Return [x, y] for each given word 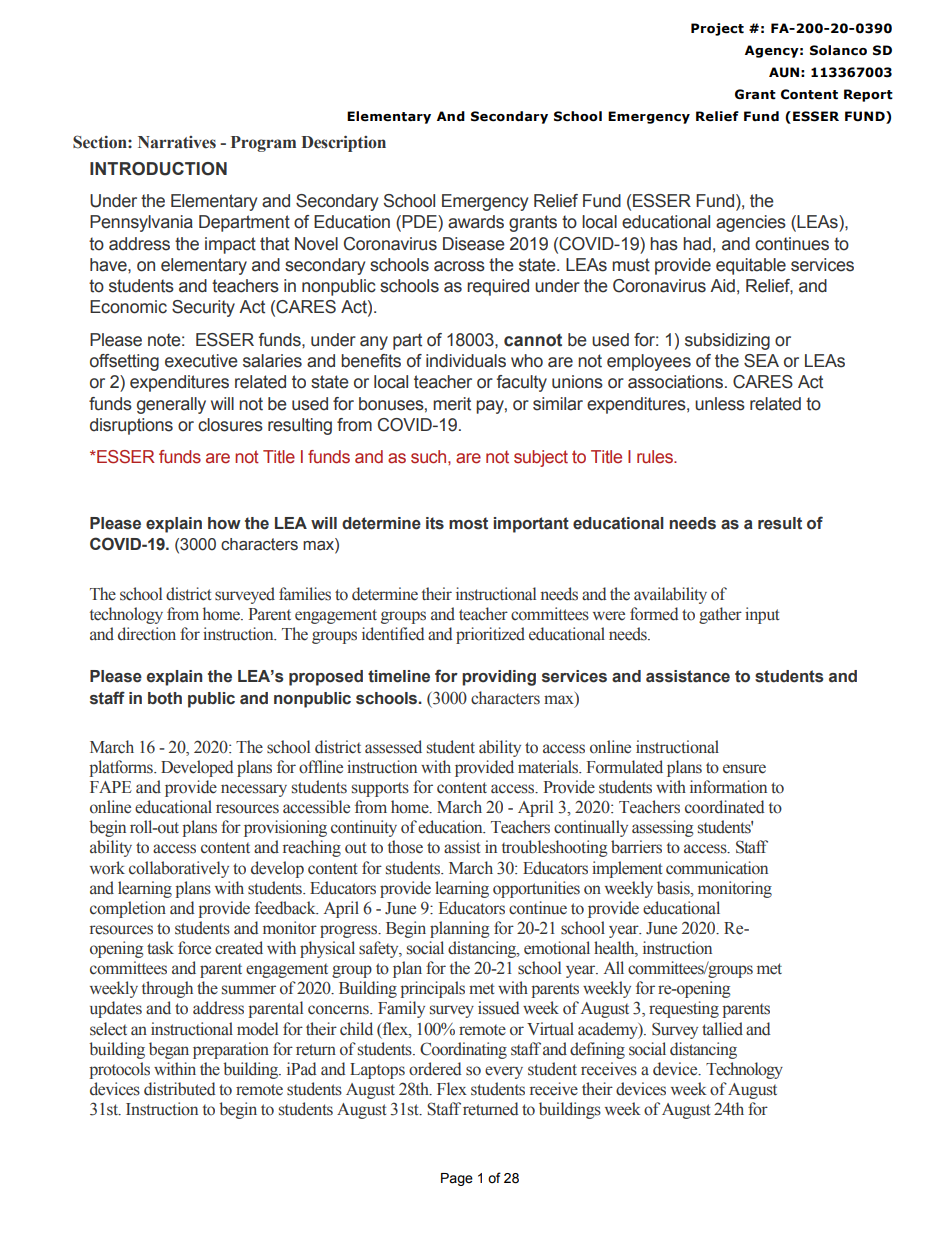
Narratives [177, 142]
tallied [722, 1029]
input [762, 615]
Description [343, 143]
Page [457, 1179]
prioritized [490, 635]
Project [717, 29]
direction [147, 634]
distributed [180, 1089]
